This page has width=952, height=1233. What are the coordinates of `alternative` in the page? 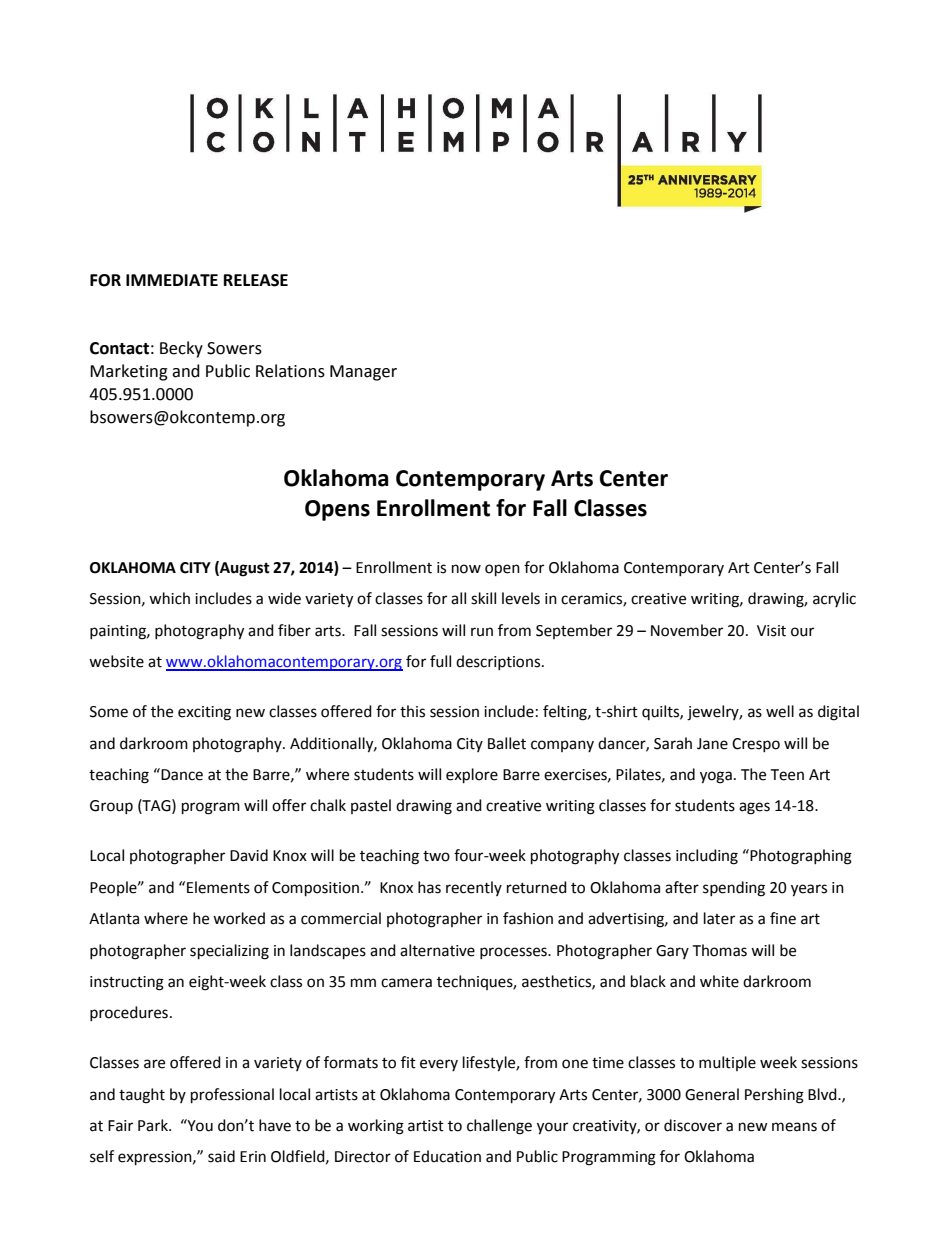 It's located at (437, 950).
